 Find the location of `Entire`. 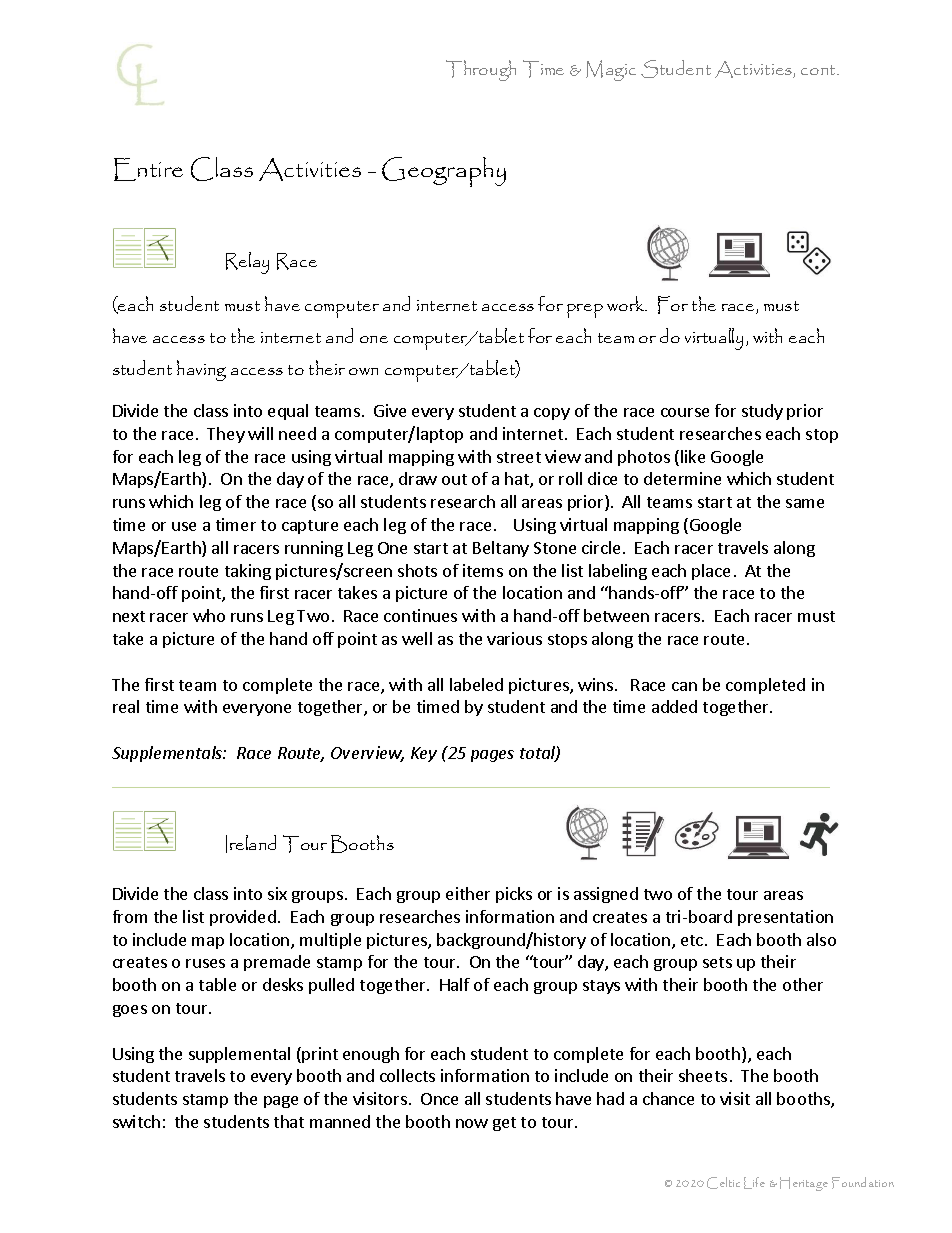

Entire is located at coordinates (148, 169).
